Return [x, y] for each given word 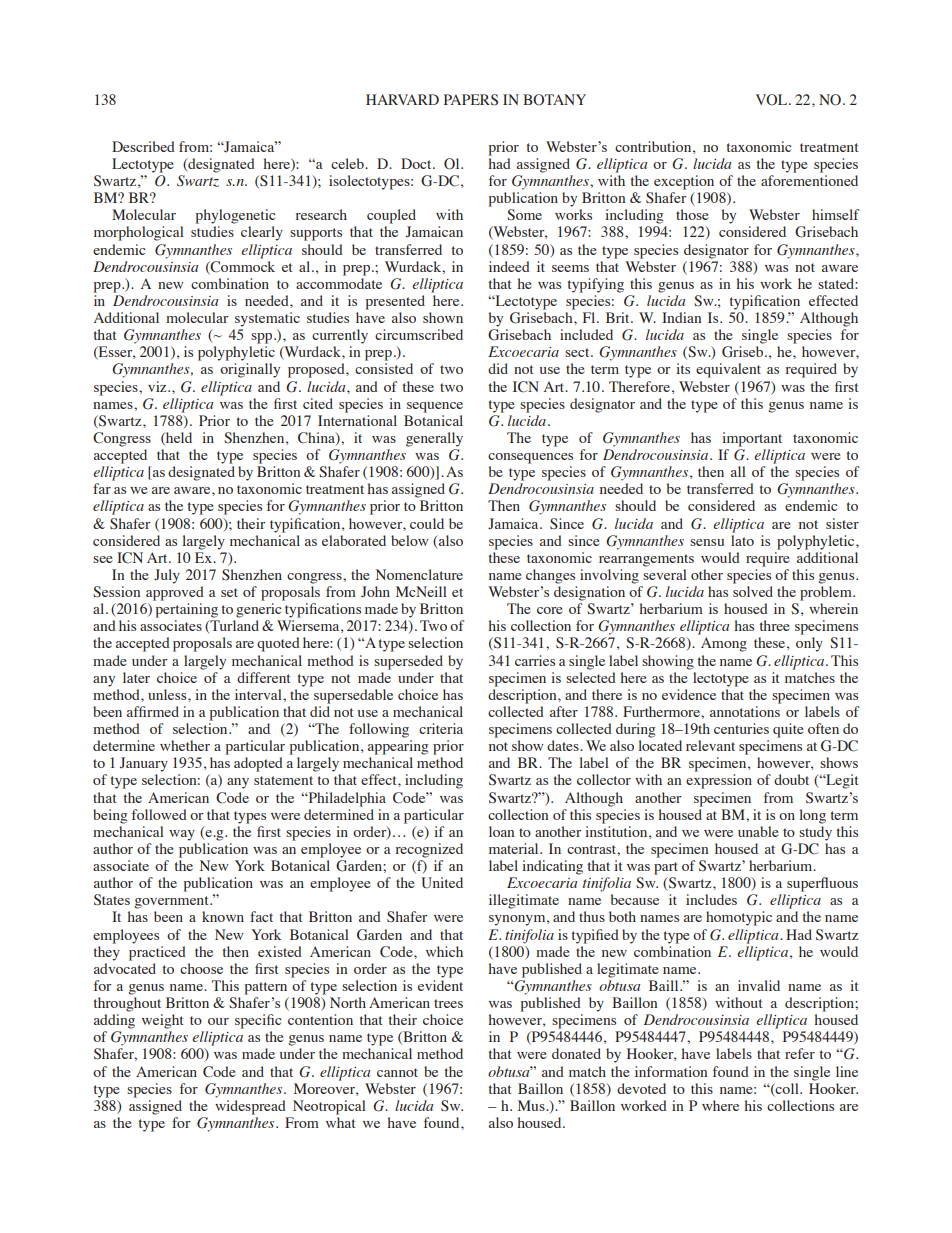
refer [800, 1053]
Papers [471, 100]
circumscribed [419, 334]
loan [501, 831]
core [550, 610]
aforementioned [809, 180]
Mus [532, 1105]
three [775, 625]
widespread [250, 1107]
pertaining [187, 610]
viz [158, 386]
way [182, 835]
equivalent [728, 370]
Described [143, 146]
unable [758, 831]
